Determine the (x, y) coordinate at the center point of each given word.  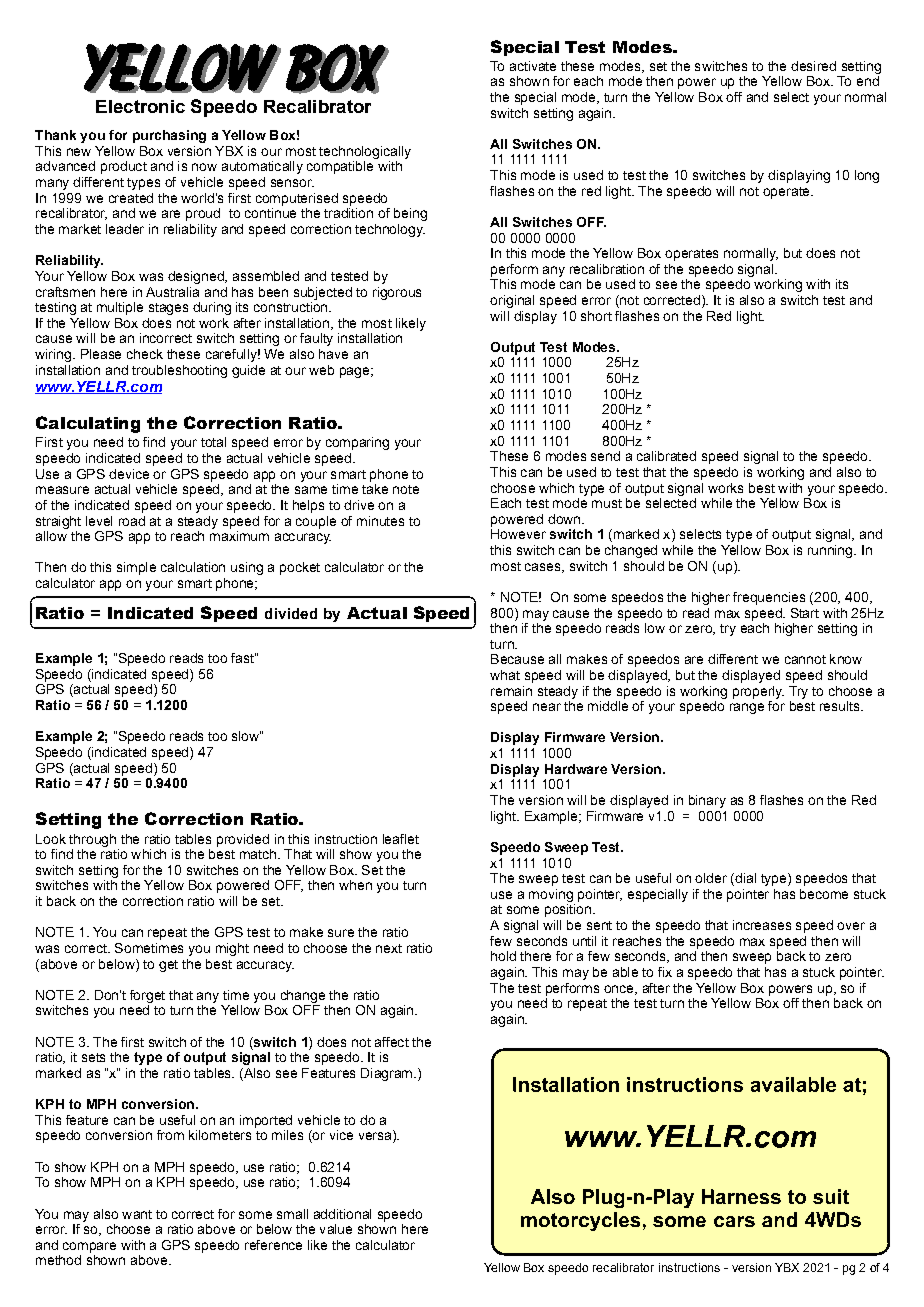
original (512, 301)
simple (136, 568)
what (505, 675)
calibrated (666, 456)
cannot (805, 659)
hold (503, 956)
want (137, 1214)
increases (762, 925)
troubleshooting (179, 371)
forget (147, 996)
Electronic (140, 106)
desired (813, 66)
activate (533, 66)
